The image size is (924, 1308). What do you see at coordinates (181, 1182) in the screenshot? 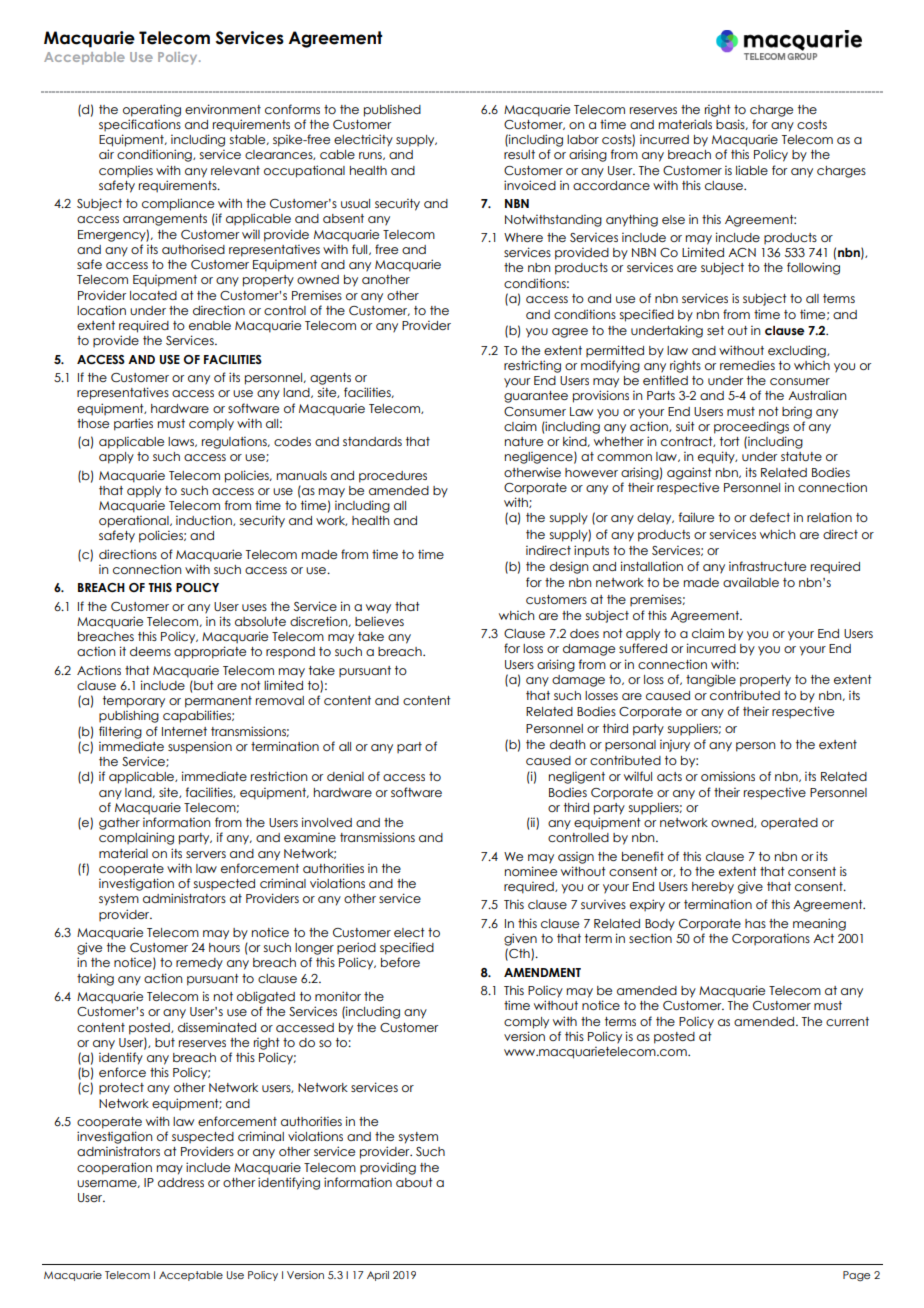
I see `address` at bounding box center [181, 1182].
